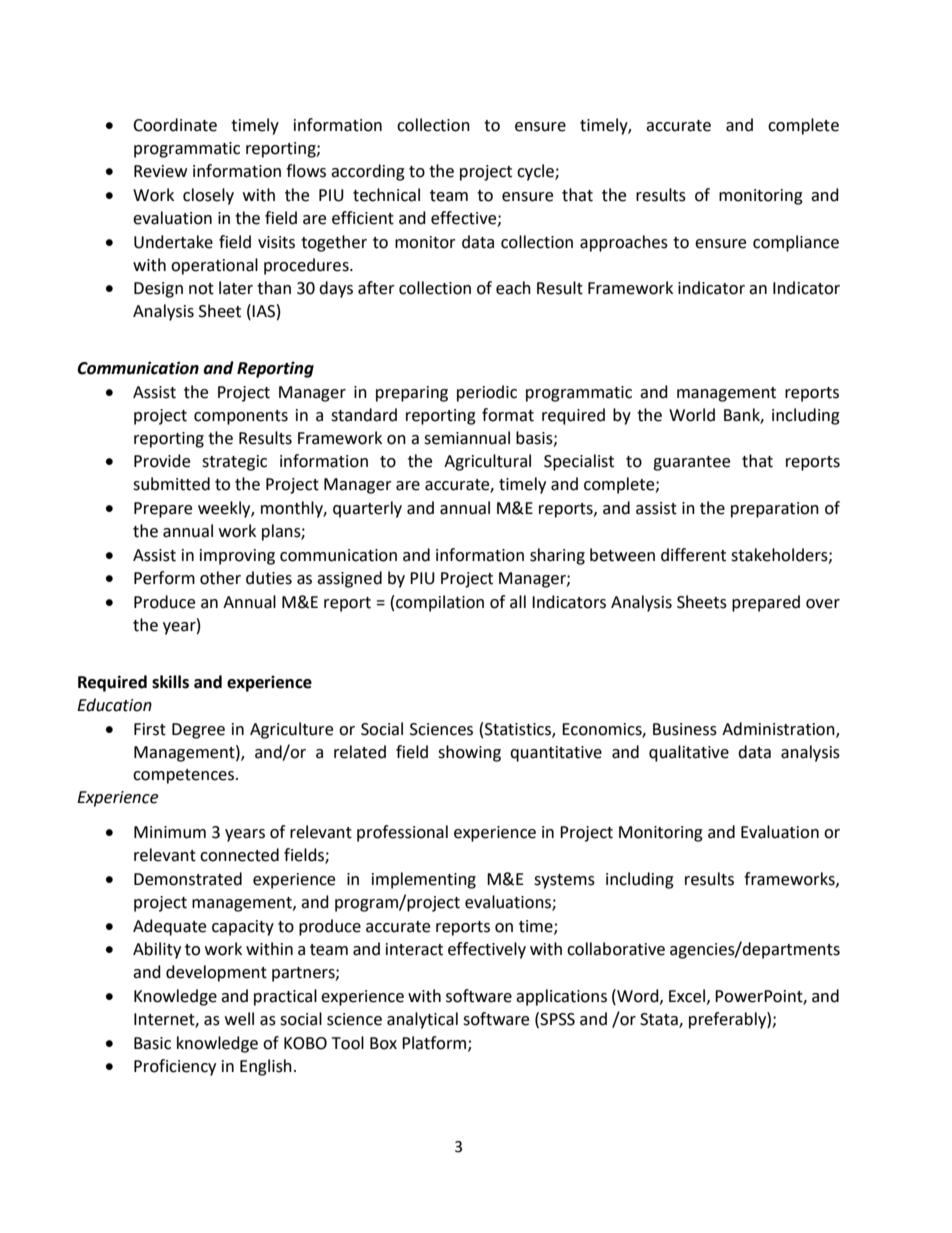 The width and height of the screenshot is (952, 1233). What do you see at coordinates (687, 996) in the screenshot?
I see `Excel` at bounding box center [687, 996].
